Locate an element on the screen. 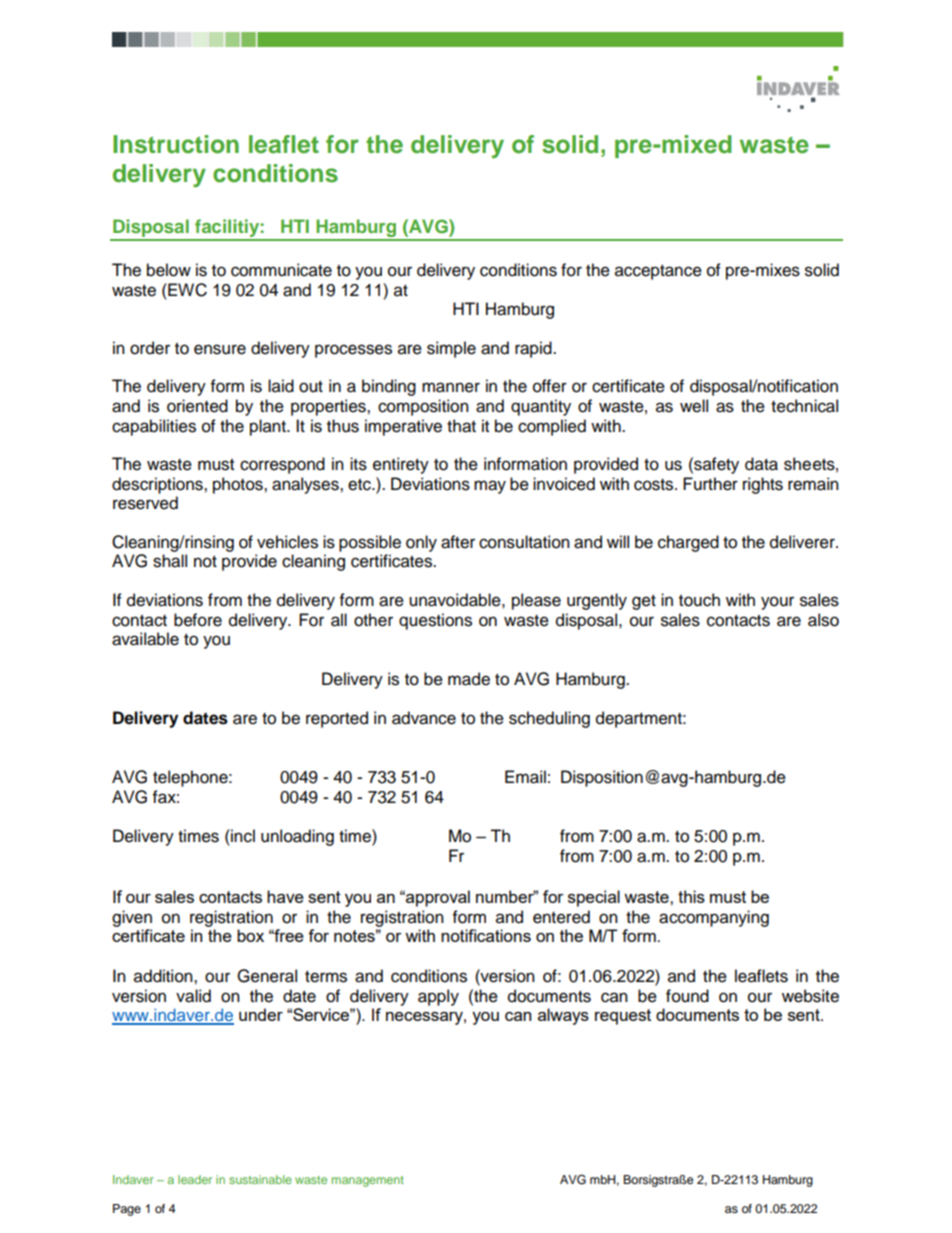 The width and height of the screenshot is (952, 1233). box is located at coordinates (250, 935).
